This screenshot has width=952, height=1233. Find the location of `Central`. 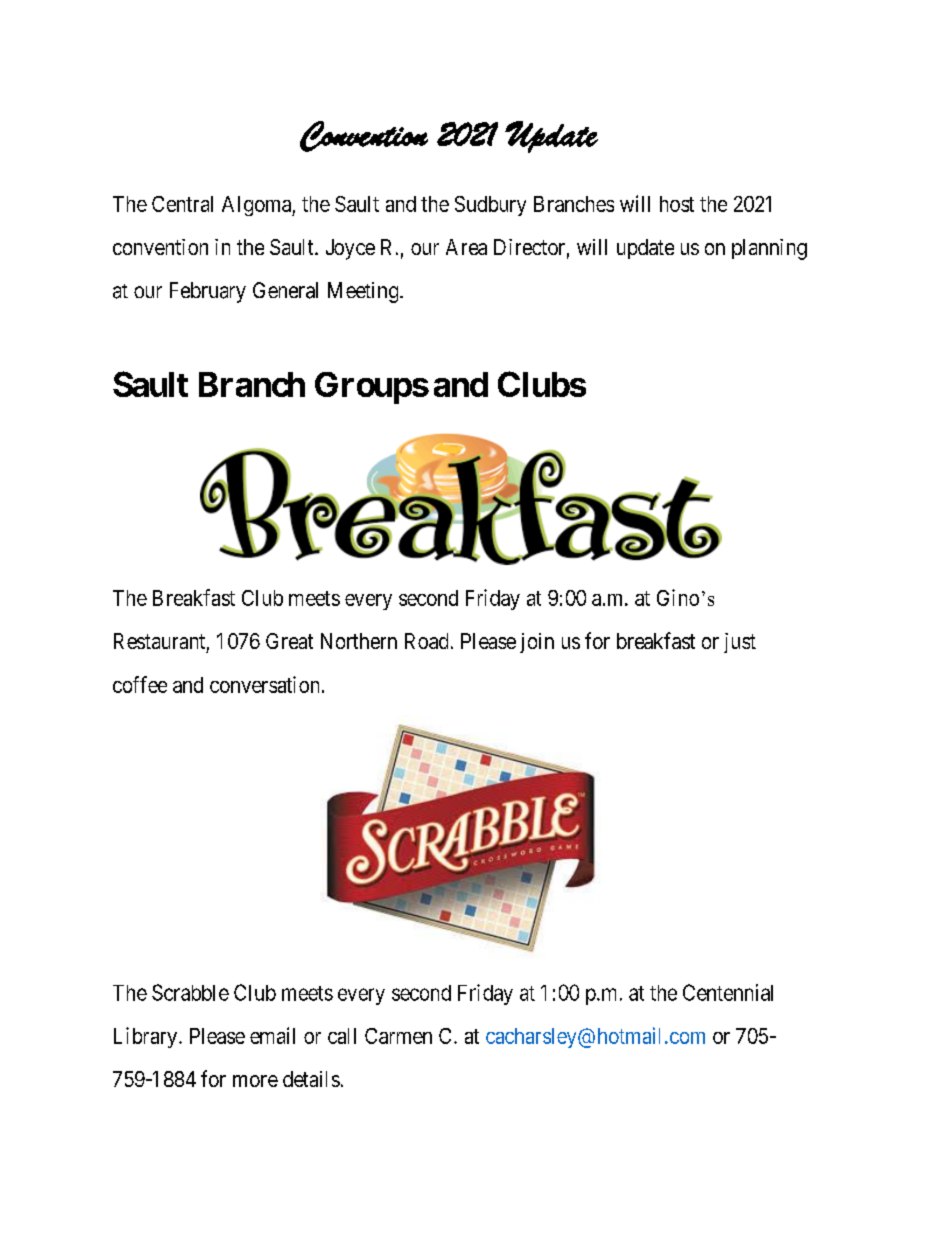

Central is located at coordinates (182, 204).
